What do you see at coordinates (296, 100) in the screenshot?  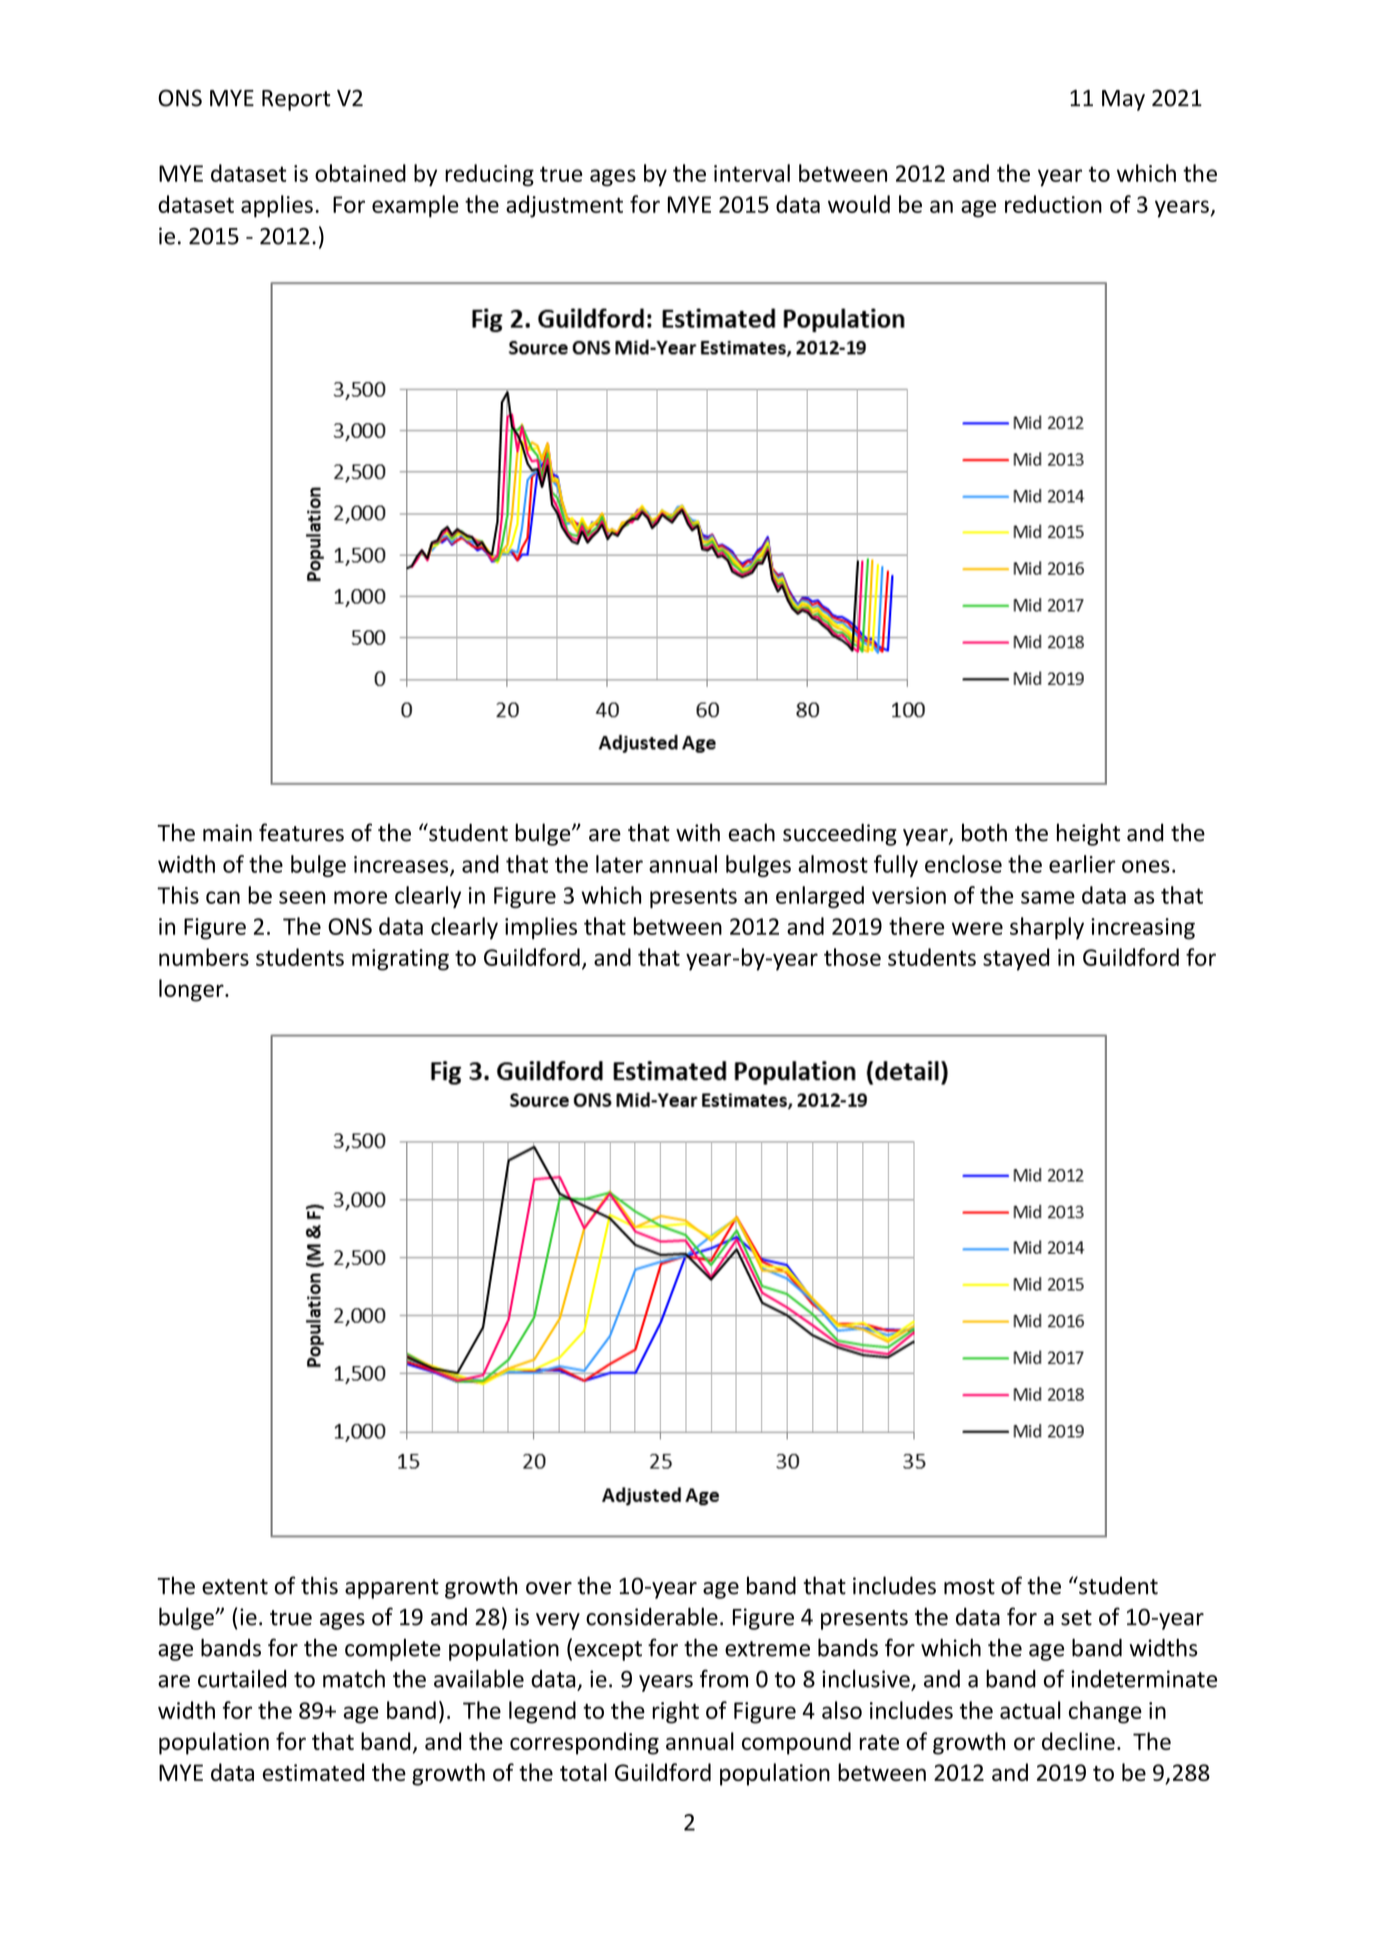 I see `Report` at bounding box center [296, 100].
